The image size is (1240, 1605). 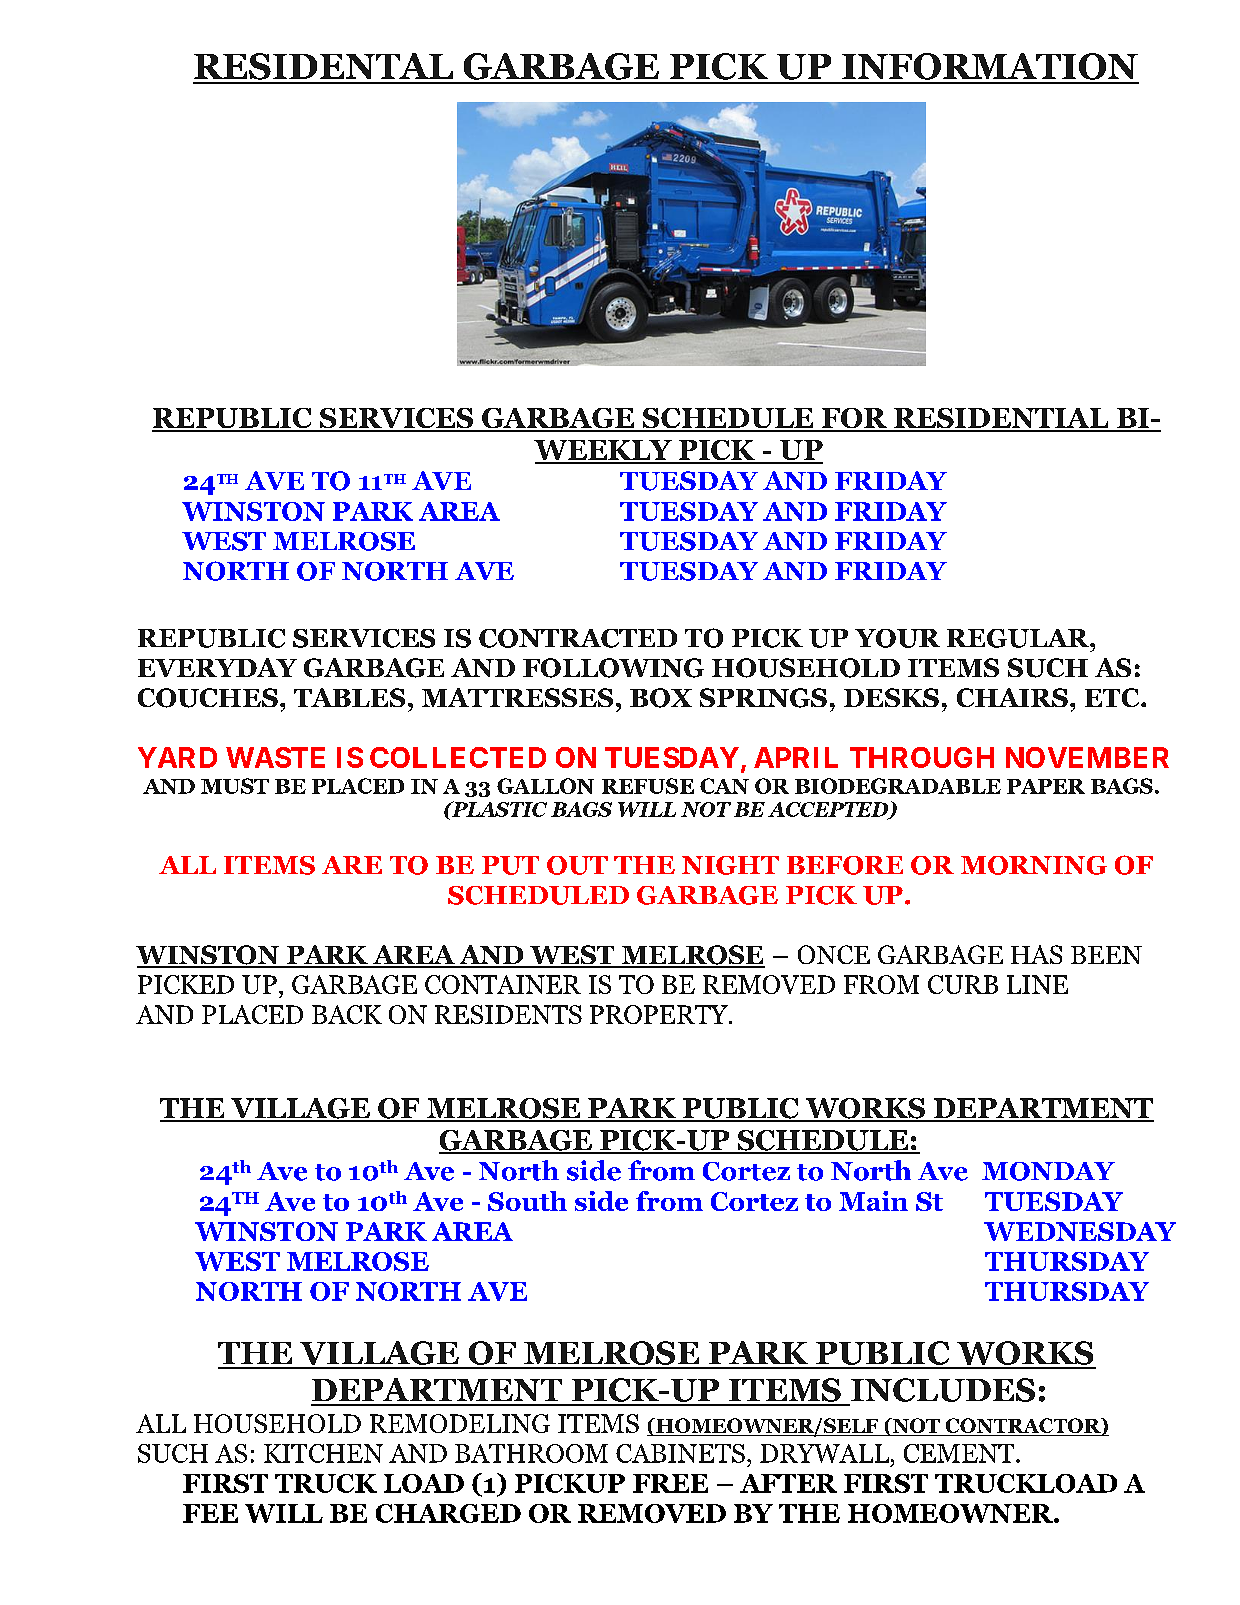 What do you see at coordinates (235, 786) in the screenshot?
I see `MUST` at bounding box center [235, 786].
